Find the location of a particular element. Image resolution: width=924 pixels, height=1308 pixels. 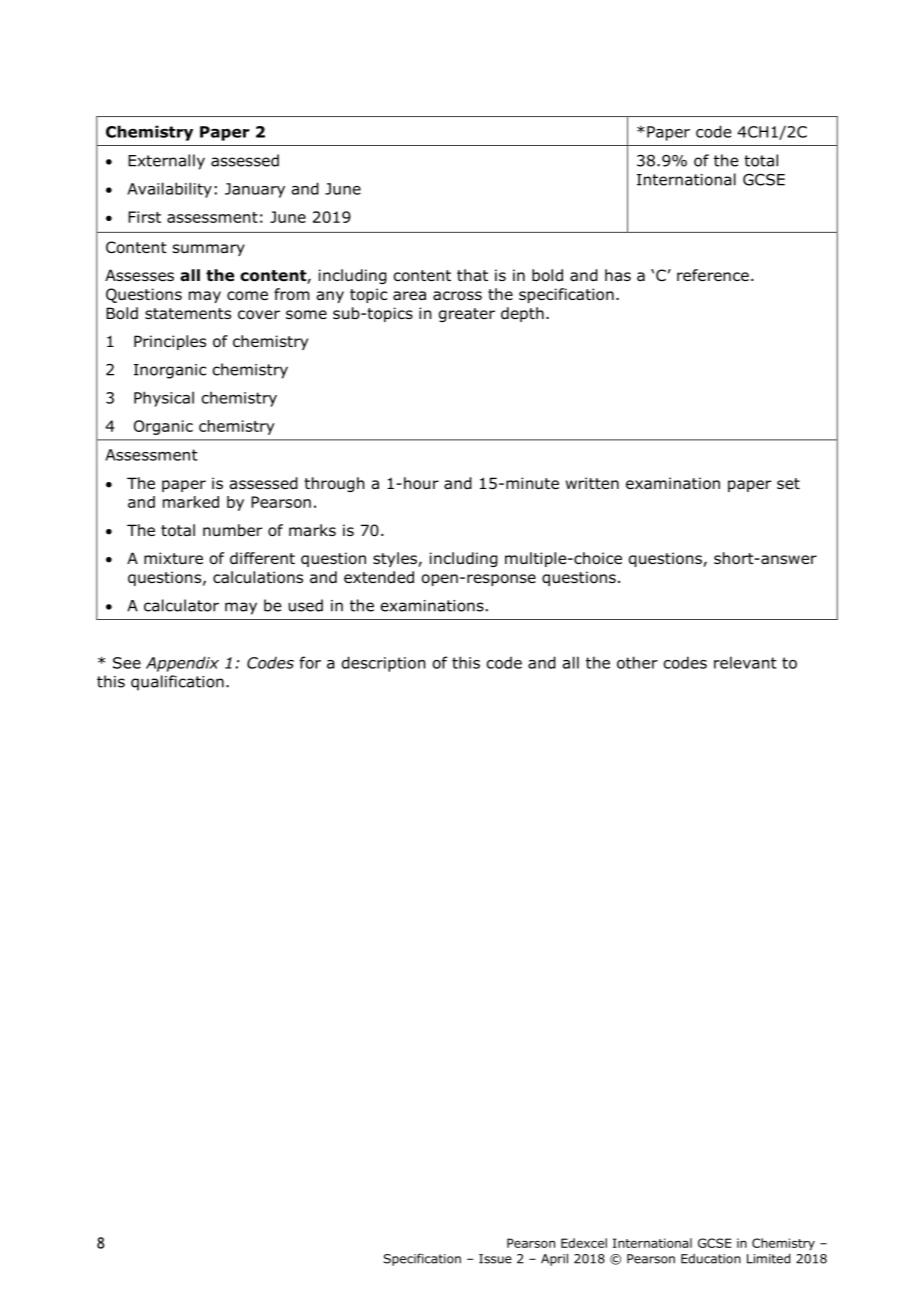

through is located at coordinates (334, 484).
